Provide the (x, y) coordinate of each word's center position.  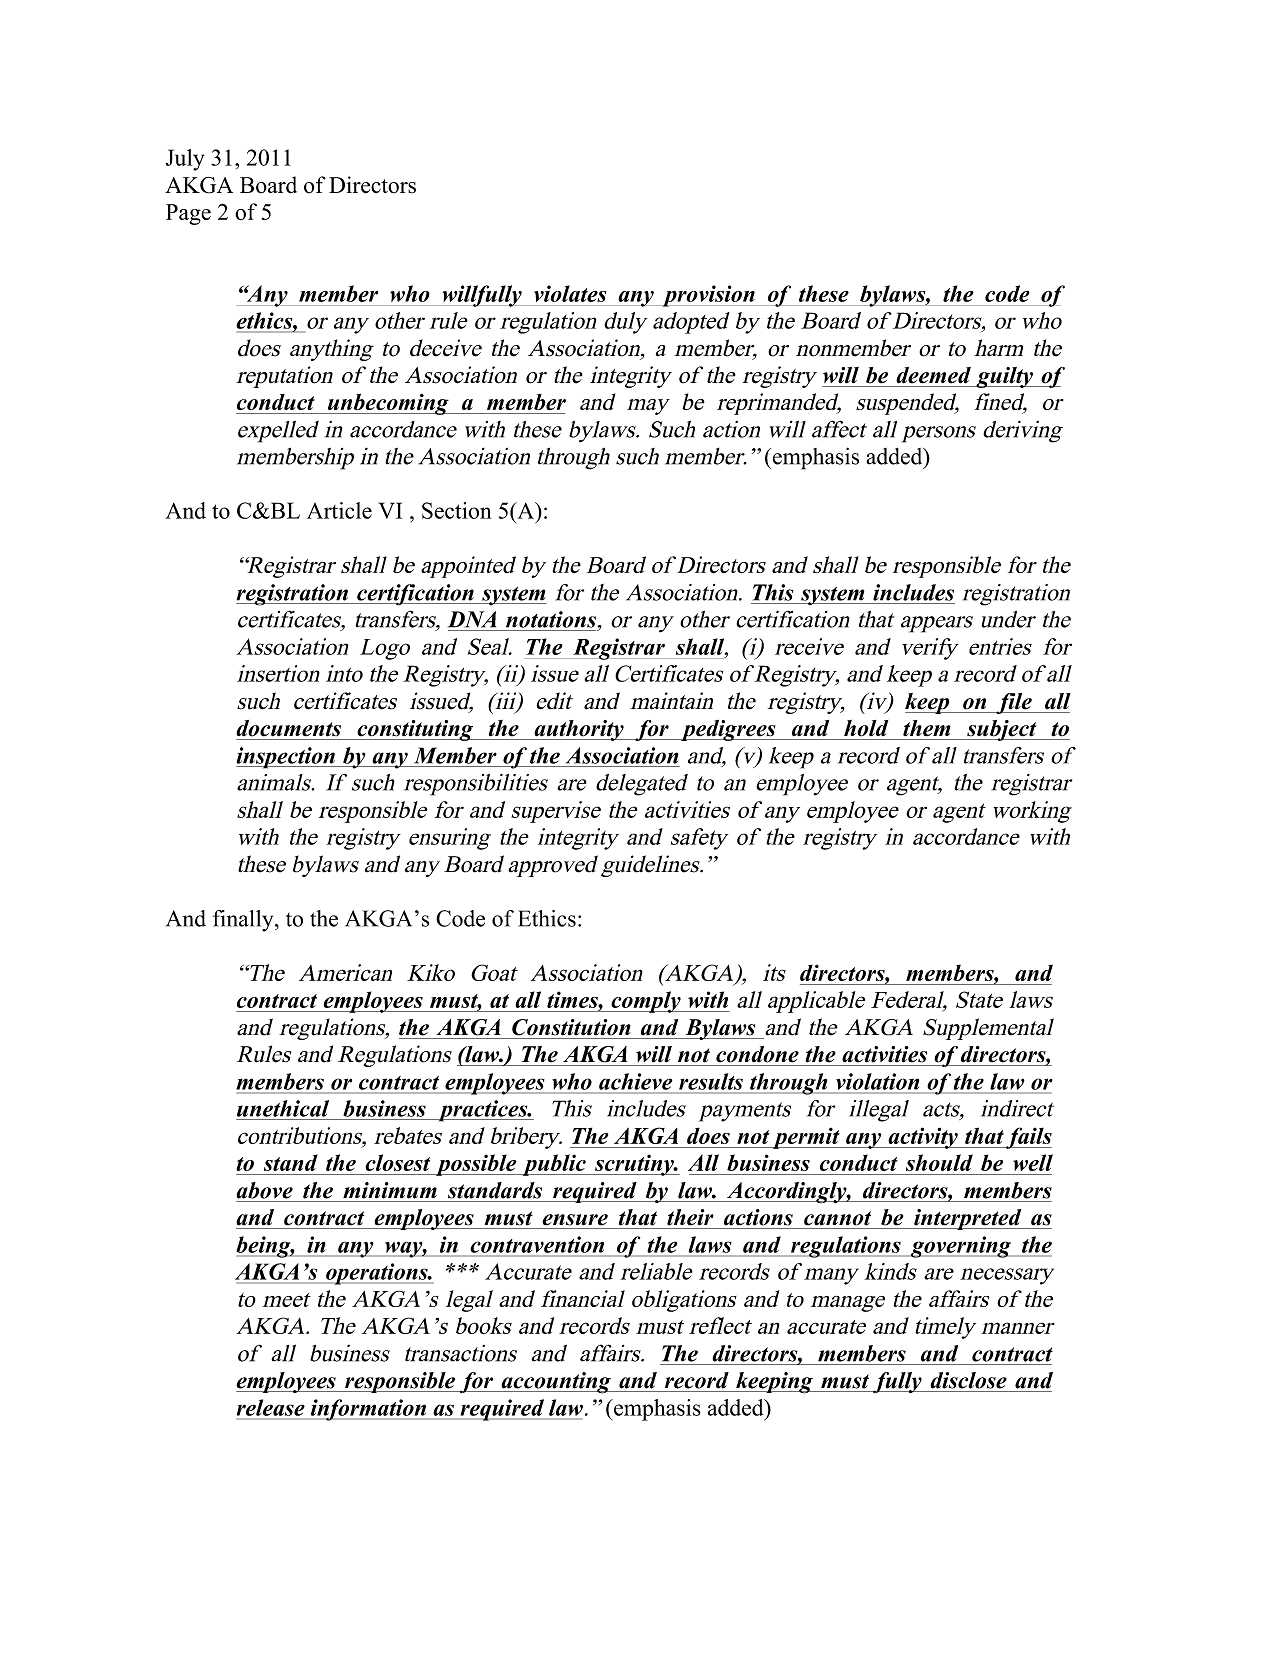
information (368, 1410)
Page (188, 214)
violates (570, 293)
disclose (968, 1380)
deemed (933, 375)
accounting (556, 1383)
